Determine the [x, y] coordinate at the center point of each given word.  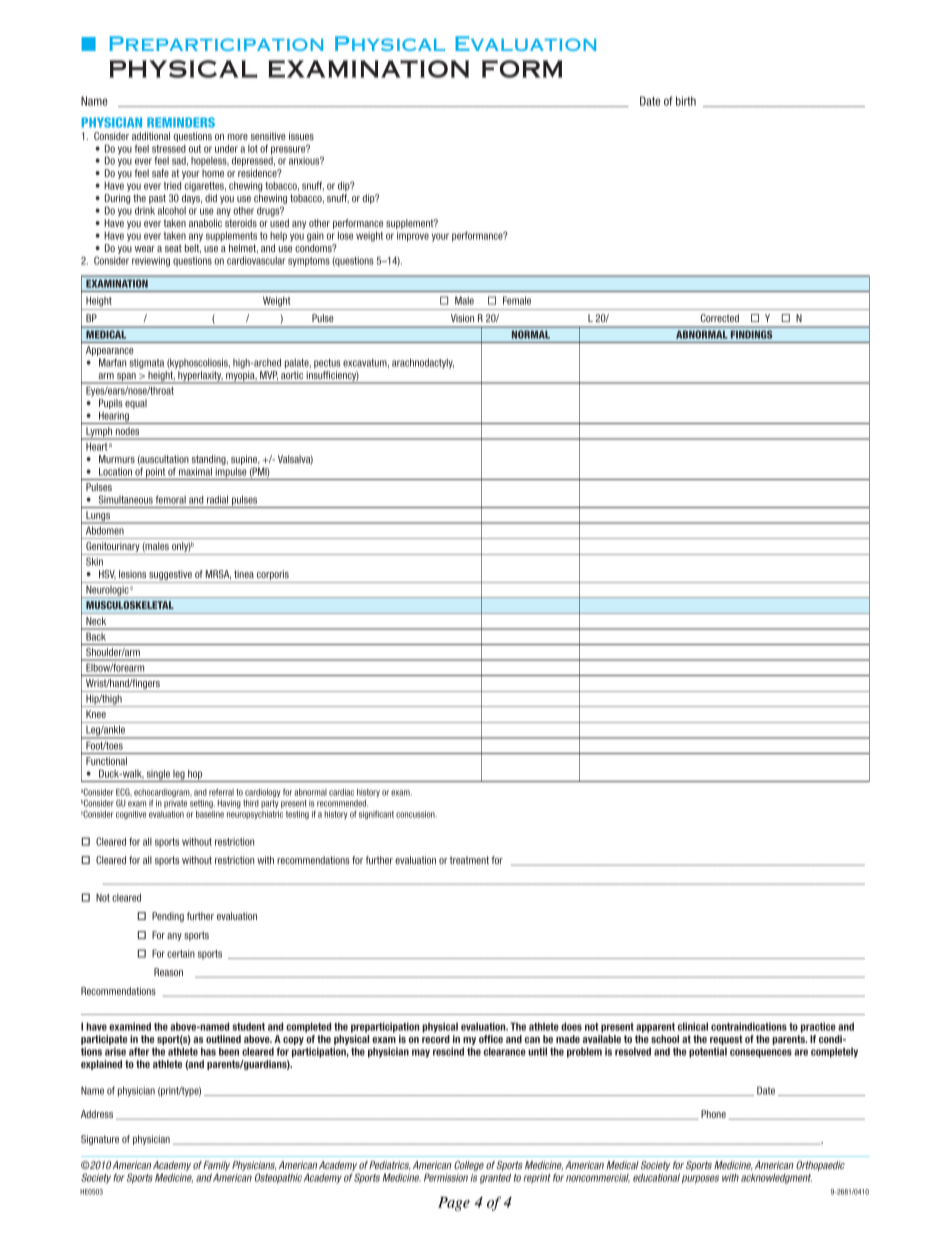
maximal [195, 471]
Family [216, 1166]
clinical [693, 1026]
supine [245, 461]
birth [686, 101]
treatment [469, 860]
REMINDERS [181, 122]
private [175, 804]
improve [413, 236]
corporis [273, 576]
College [469, 1166]
